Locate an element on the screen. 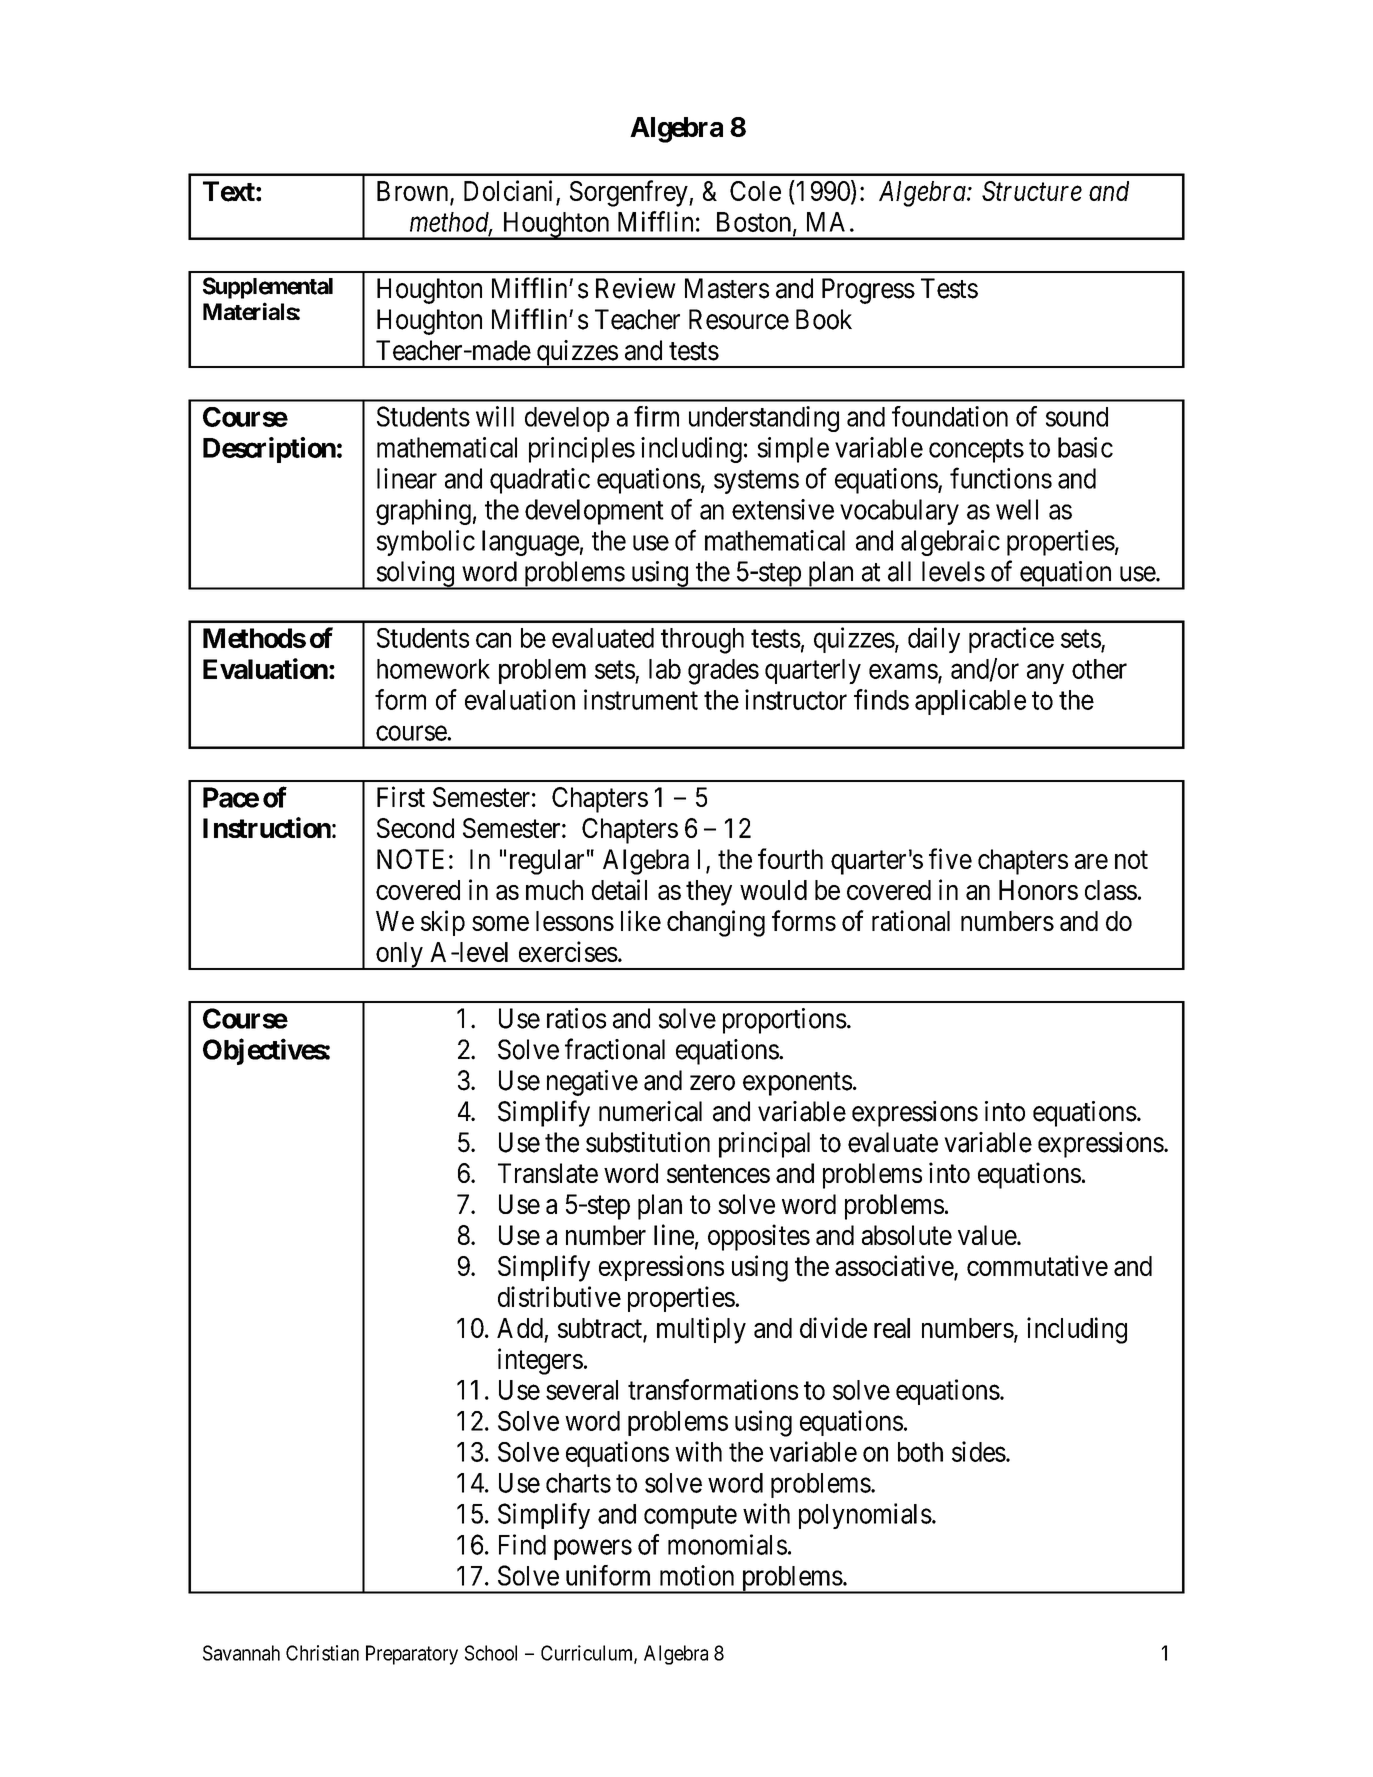  like is located at coordinates (641, 920).
